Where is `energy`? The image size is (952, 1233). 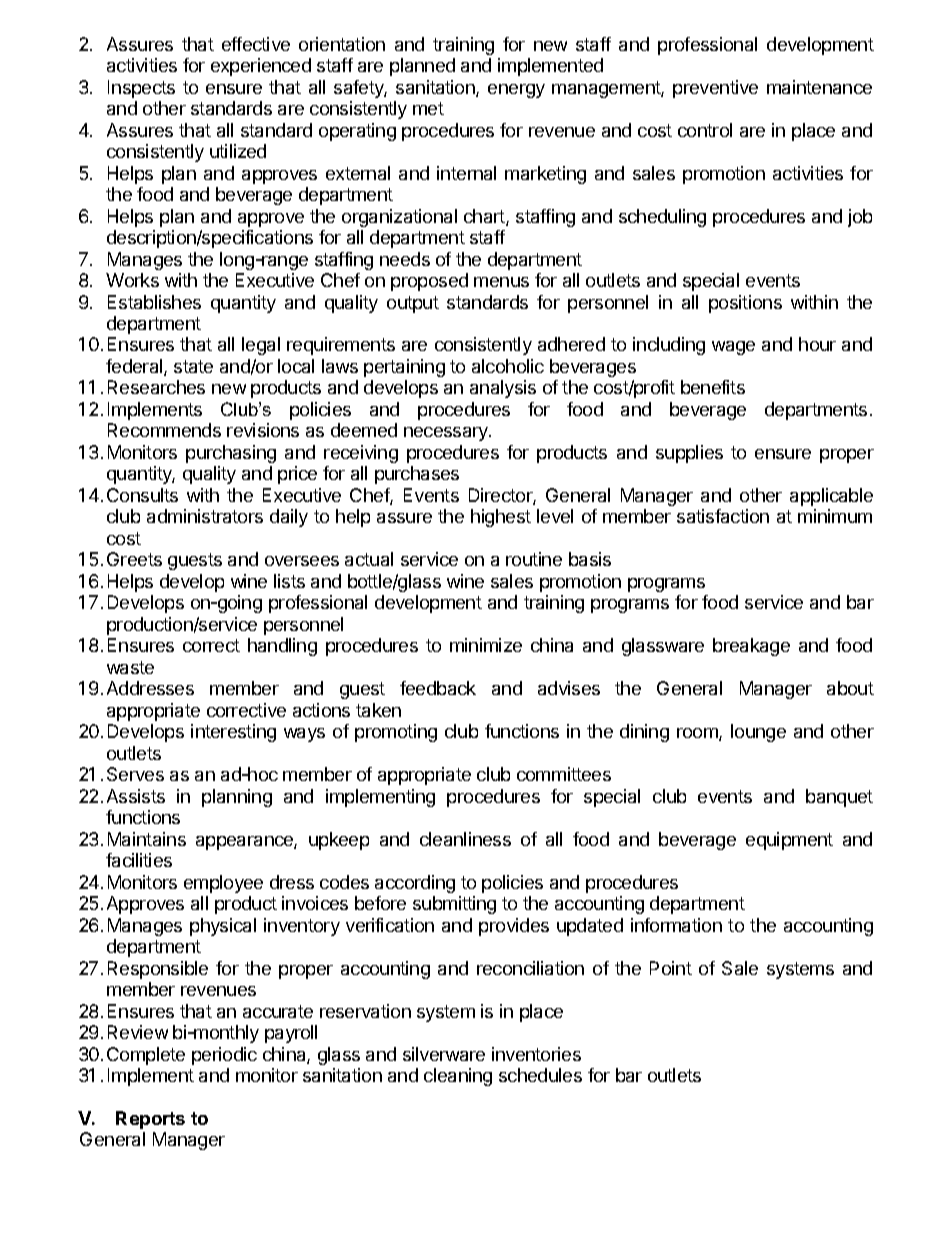
energy is located at coordinates (516, 91).
